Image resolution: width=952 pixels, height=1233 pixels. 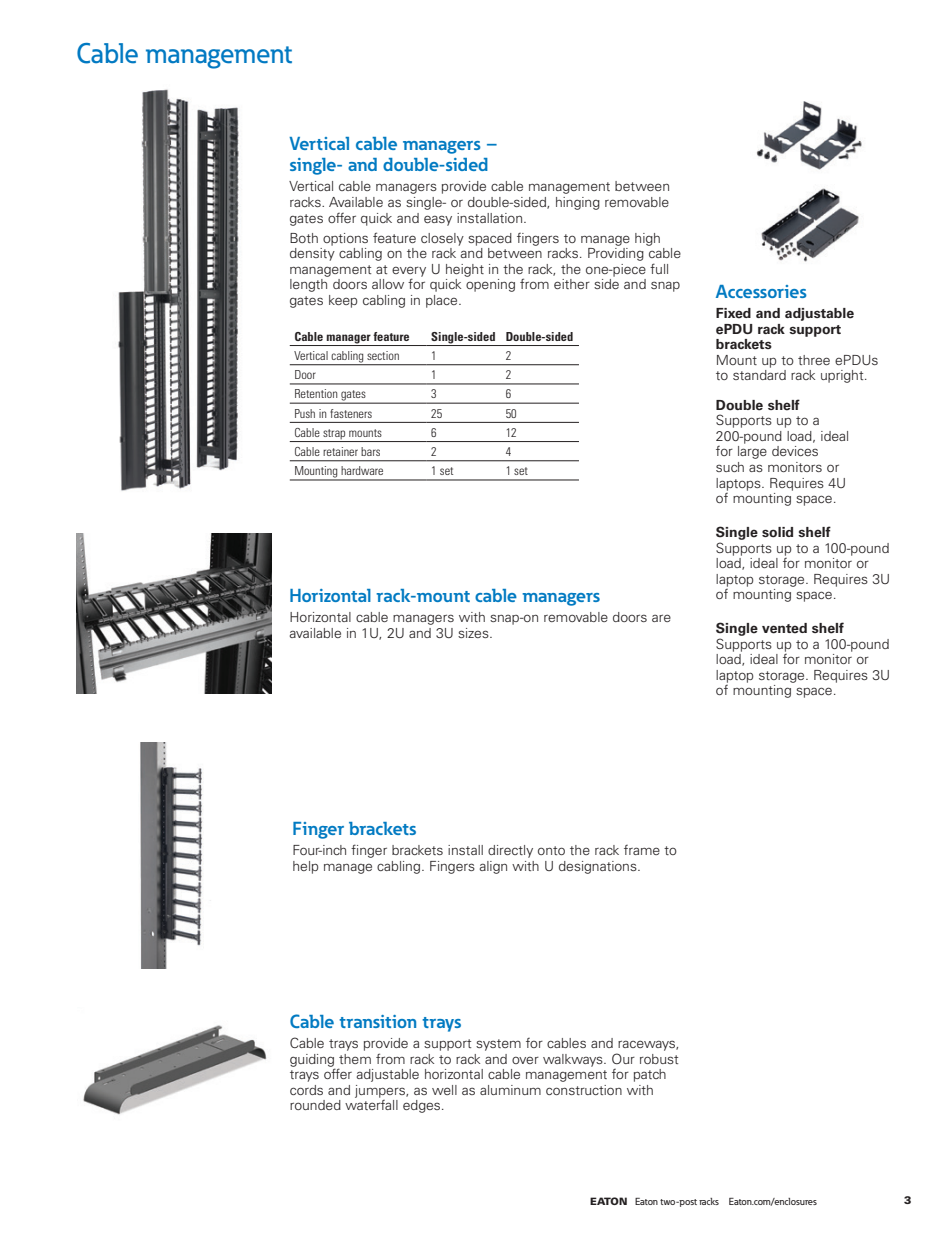 I want to click on such, so click(x=730, y=467).
